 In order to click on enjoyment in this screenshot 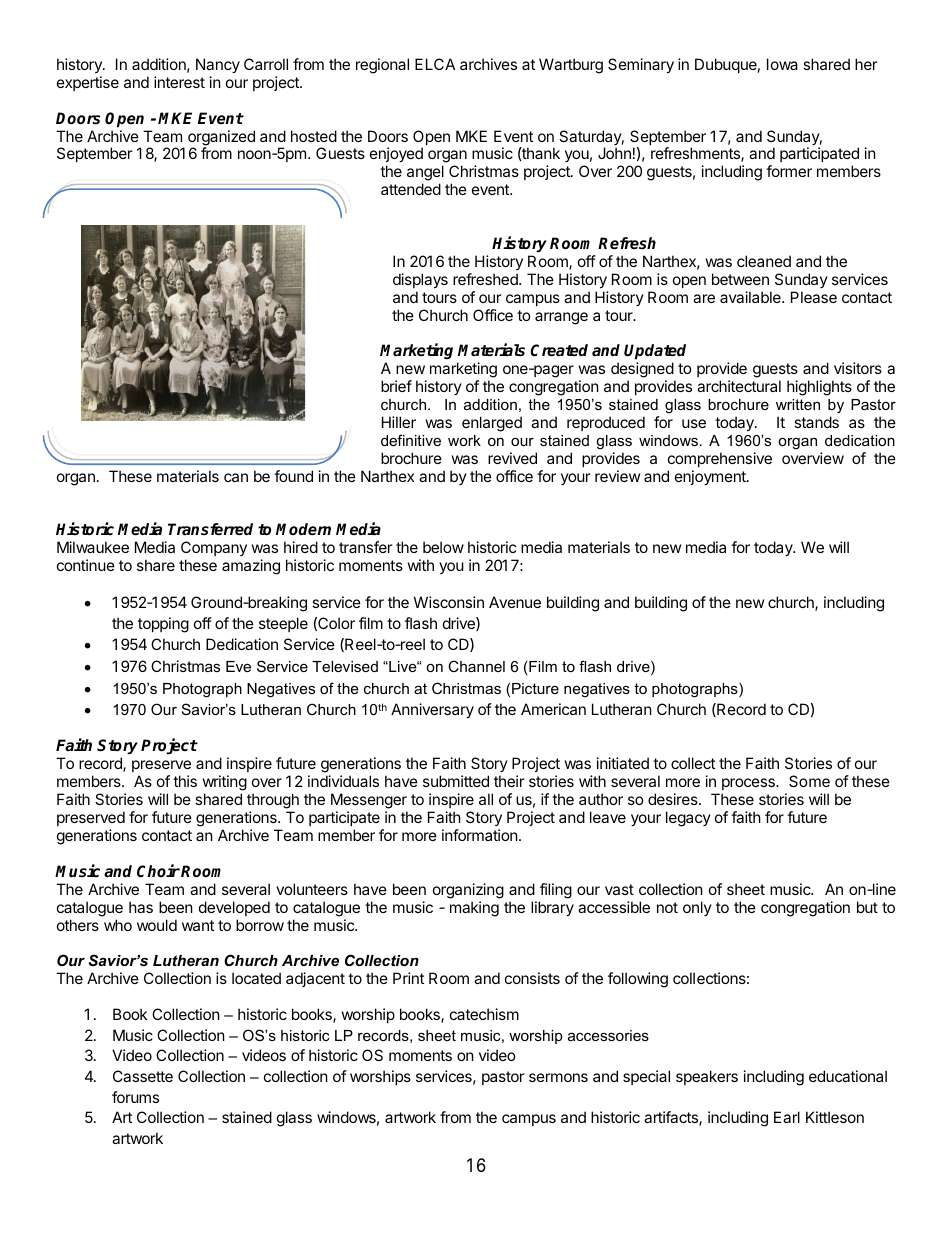, I will do `click(711, 477)`.
